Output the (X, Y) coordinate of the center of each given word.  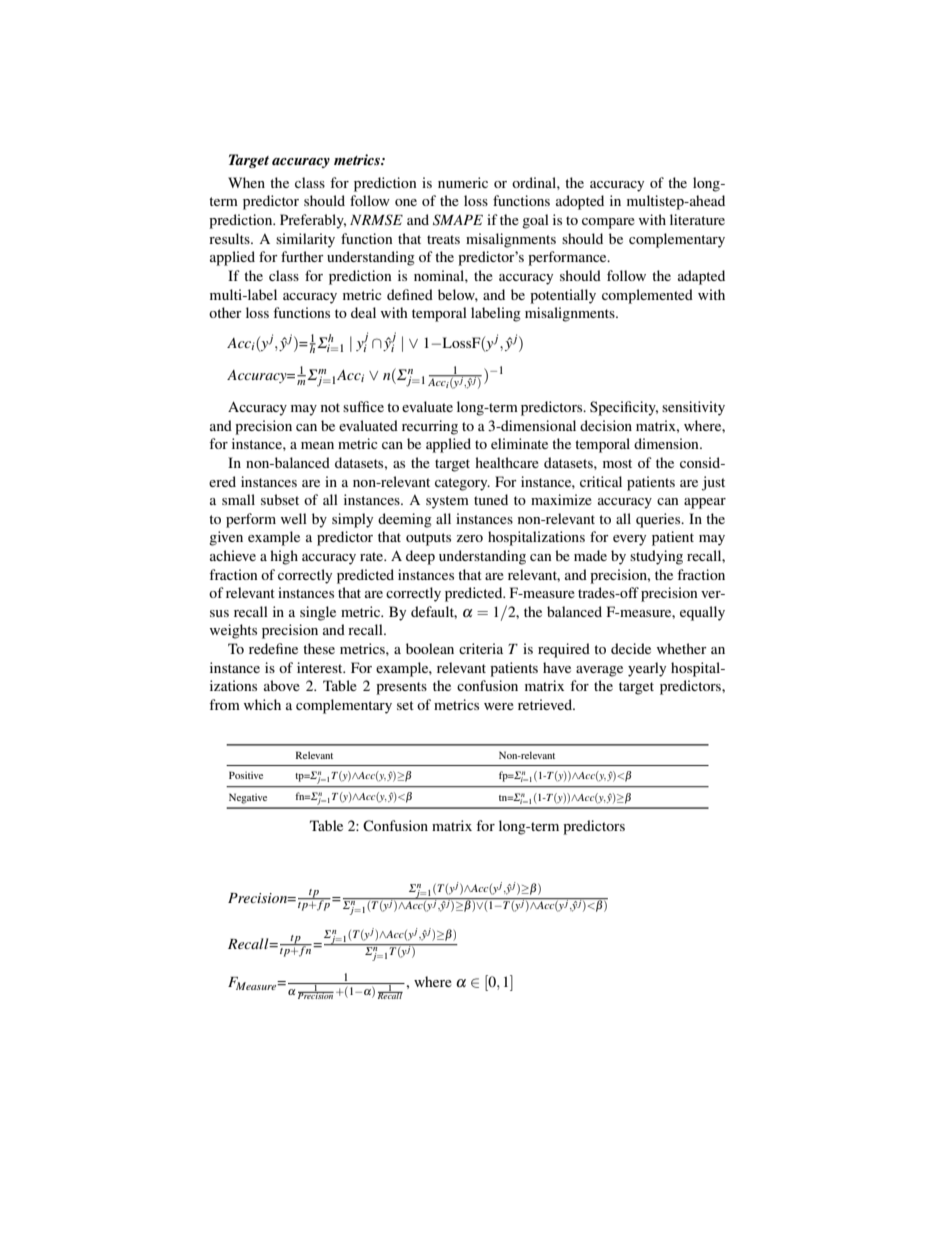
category (462, 484)
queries (659, 520)
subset (280, 499)
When (246, 182)
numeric (463, 182)
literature (697, 219)
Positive (246, 775)
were (499, 706)
